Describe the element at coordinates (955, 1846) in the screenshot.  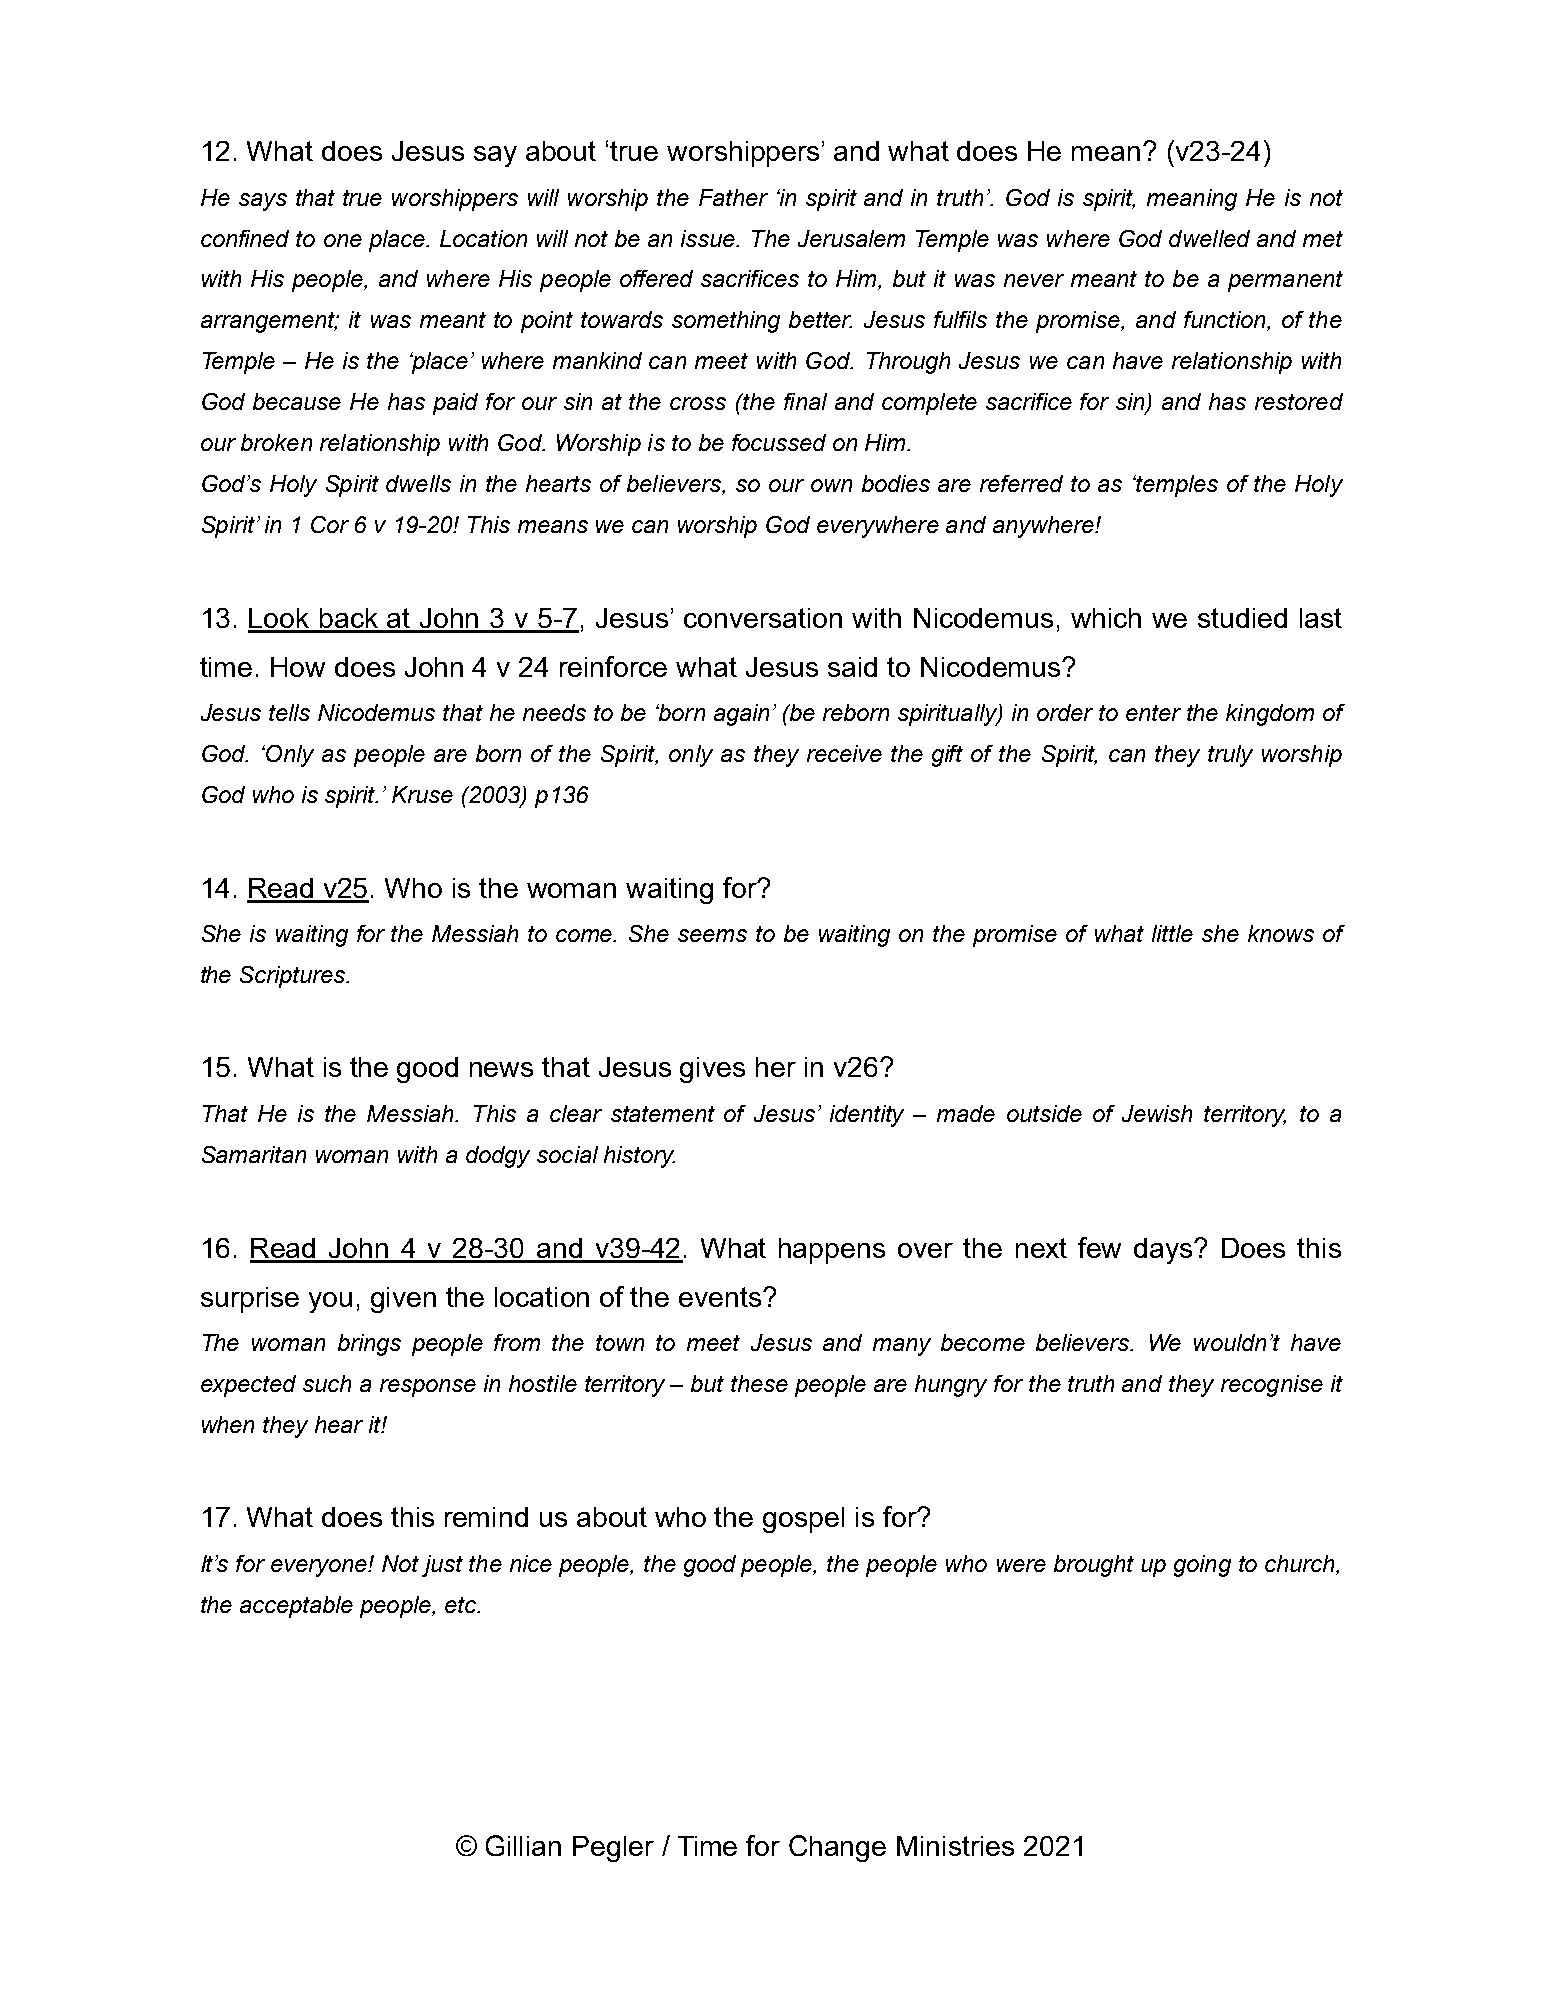
I see `Ministries` at that location.
